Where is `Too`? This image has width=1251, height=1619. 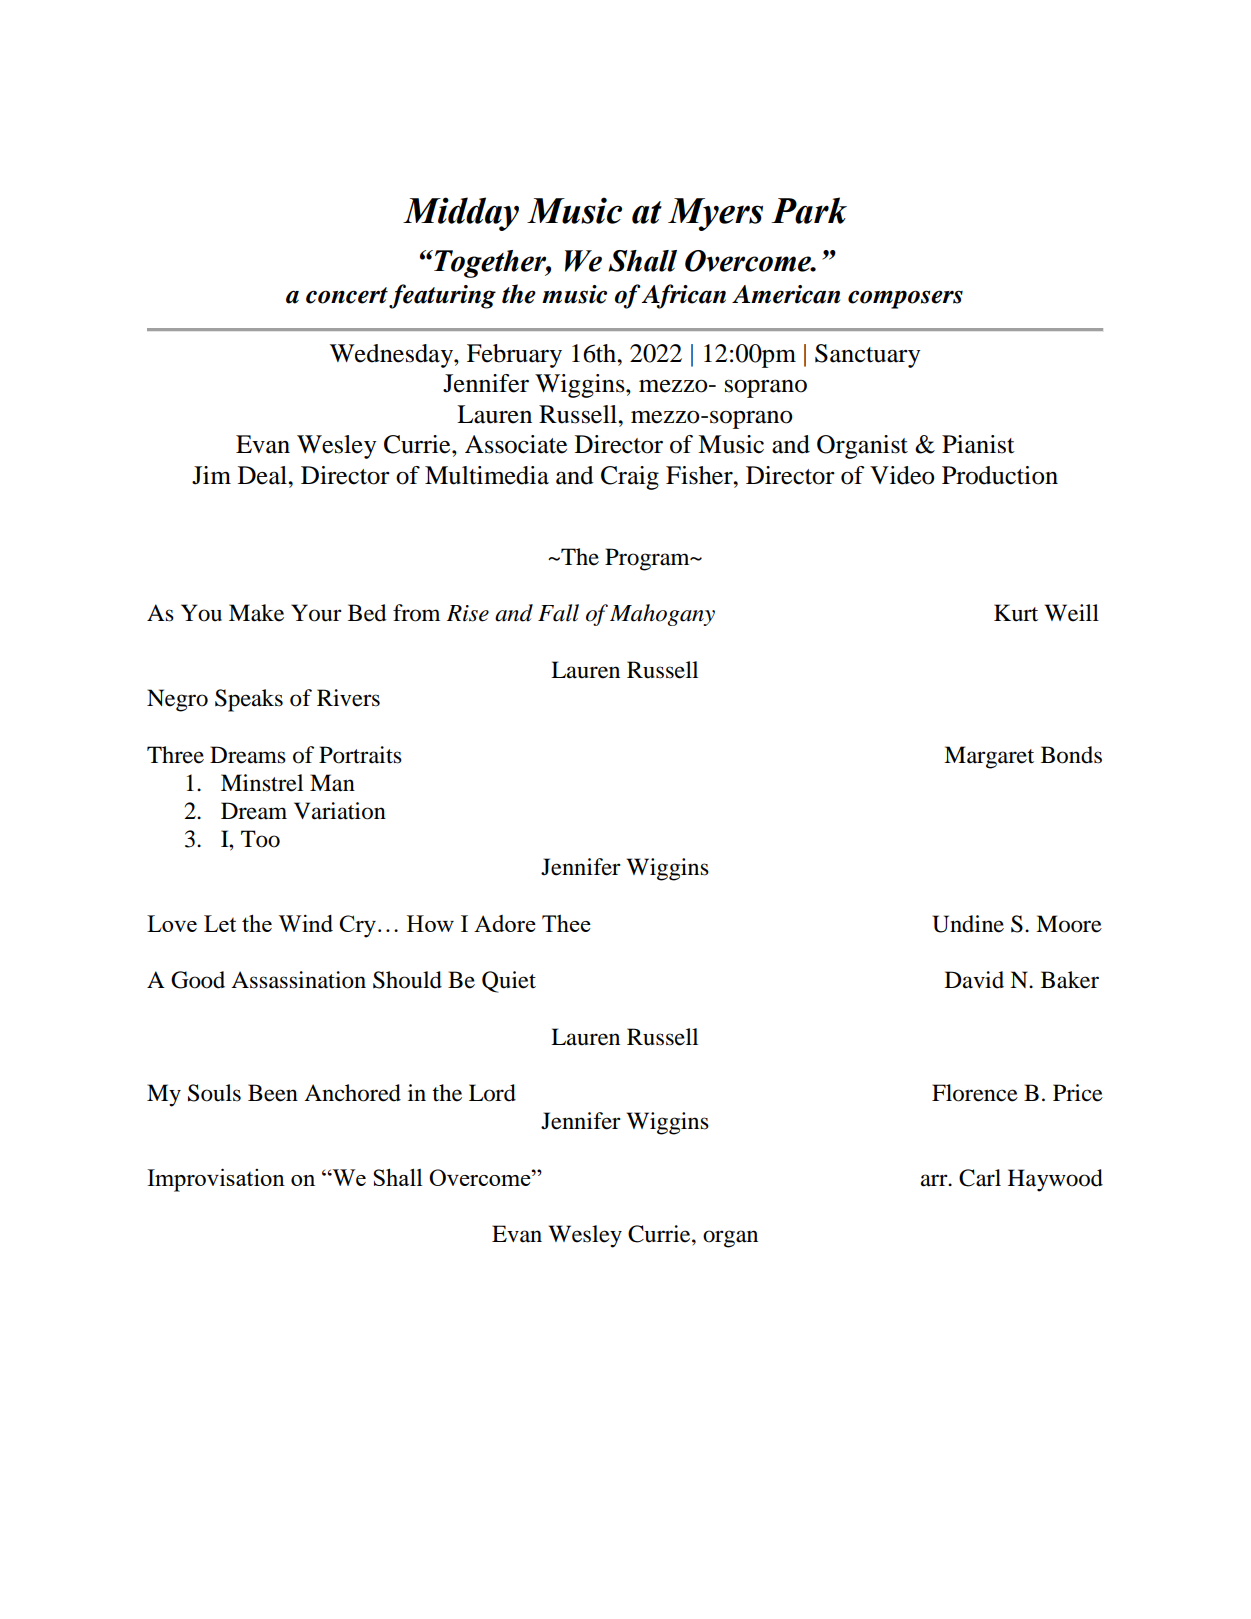 Too is located at coordinates (260, 839).
